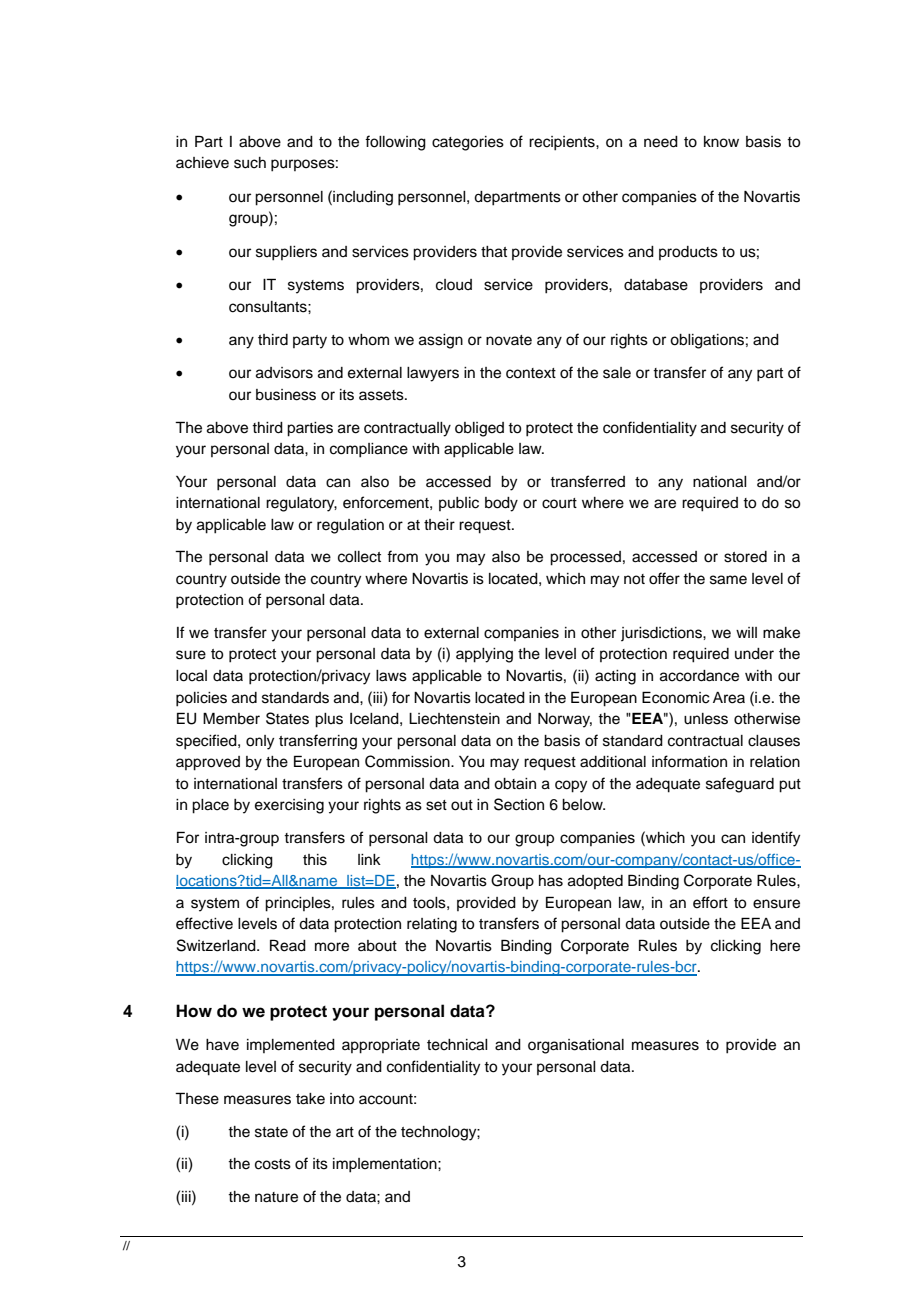 The width and height of the screenshot is (924, 1308). I want to click on costs, so click(273, 1164).
